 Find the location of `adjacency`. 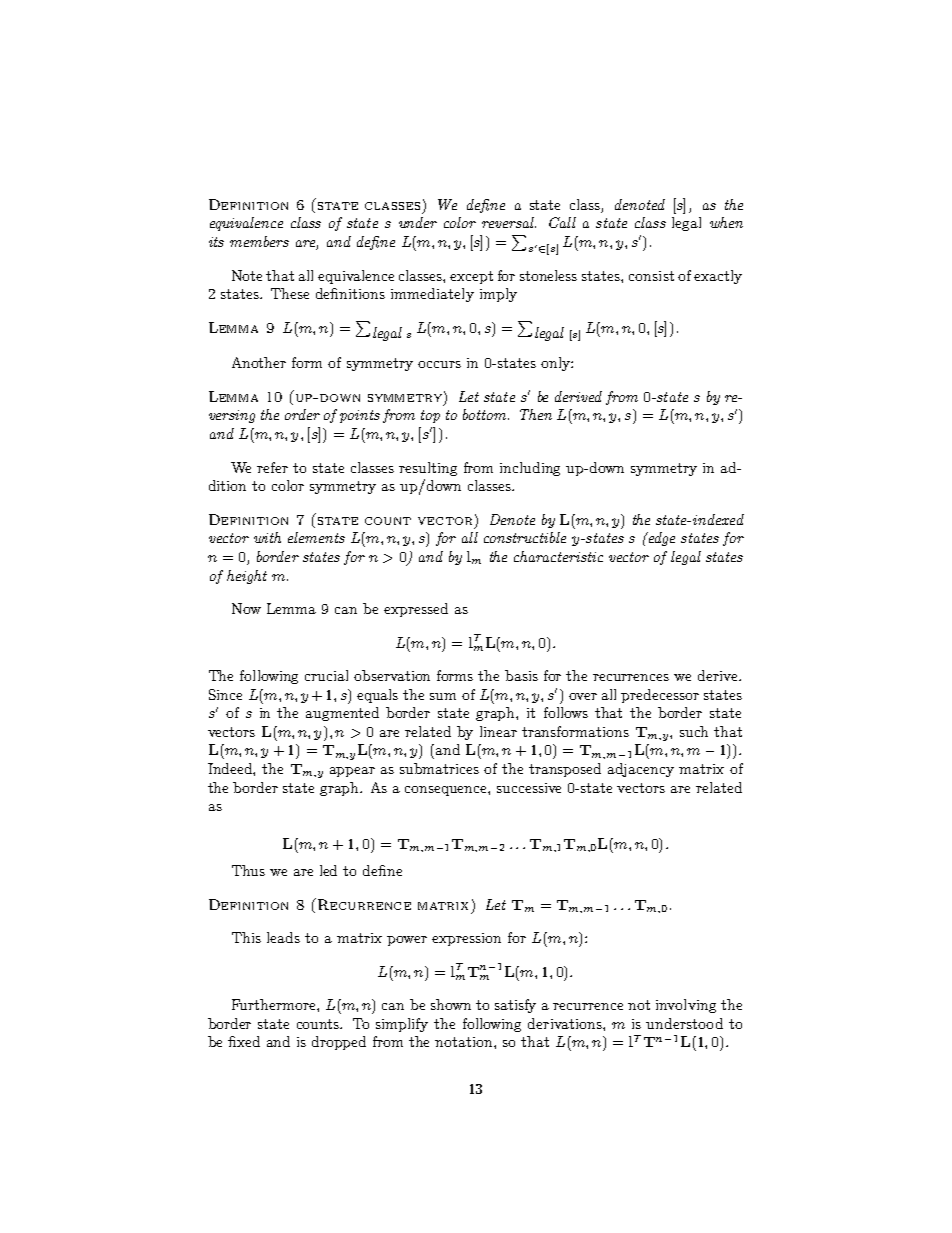

adjacency is located at coordinates (641, 770).
